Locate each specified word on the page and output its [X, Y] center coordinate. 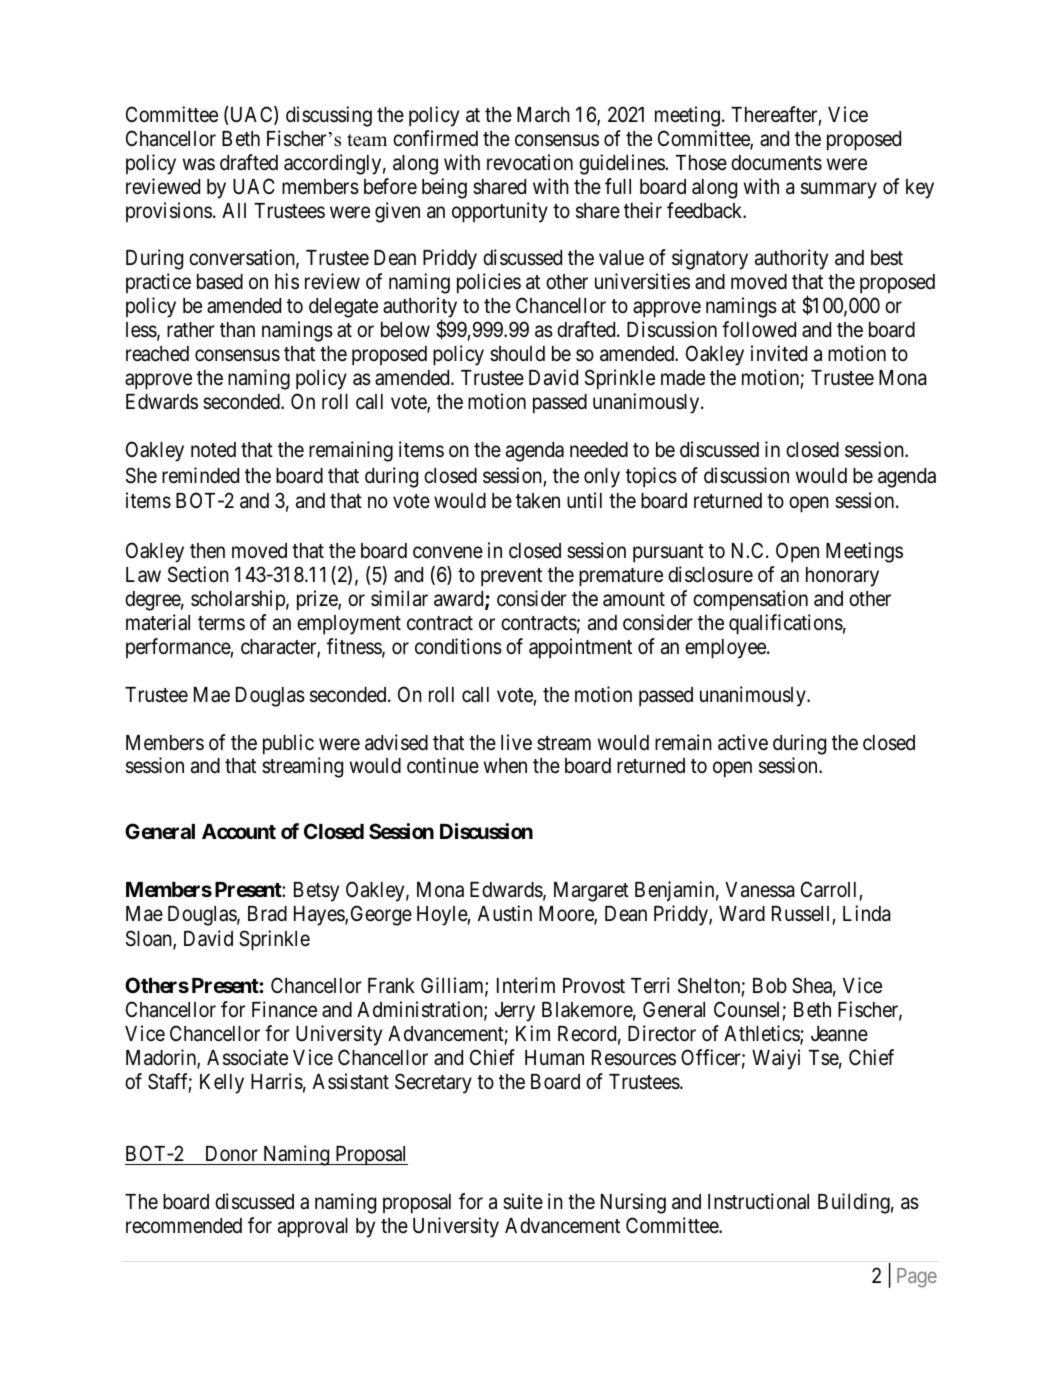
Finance [284, 1009]
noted [213, 450]
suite [523, 1201]
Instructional [758, 1201]
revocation [530, 162]
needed [599, 450]
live [516, 742]
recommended [184, 1226]
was [199, 164]
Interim [526, 985]
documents [776, 163]
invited [779, 353]
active [743, 742]
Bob [770, 985]
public [288, 744]
